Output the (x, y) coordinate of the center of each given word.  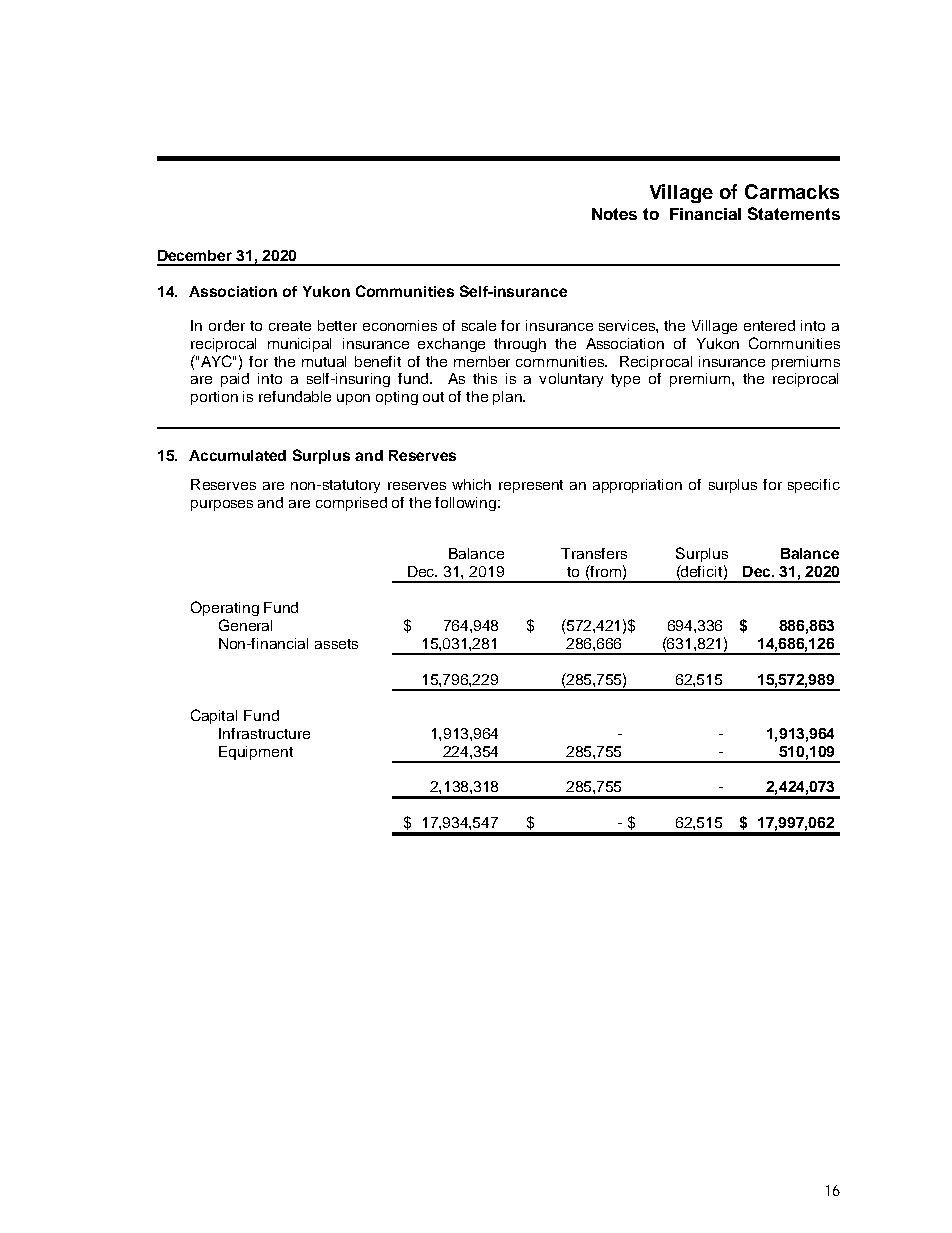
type (625, 380)
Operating (225, 608)
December (195, 255)
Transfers (594, 553)
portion (214, 398)
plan (508, 398)
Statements (794, 213)
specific (814, 486)
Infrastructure (264, 733)
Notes (614, 214)
